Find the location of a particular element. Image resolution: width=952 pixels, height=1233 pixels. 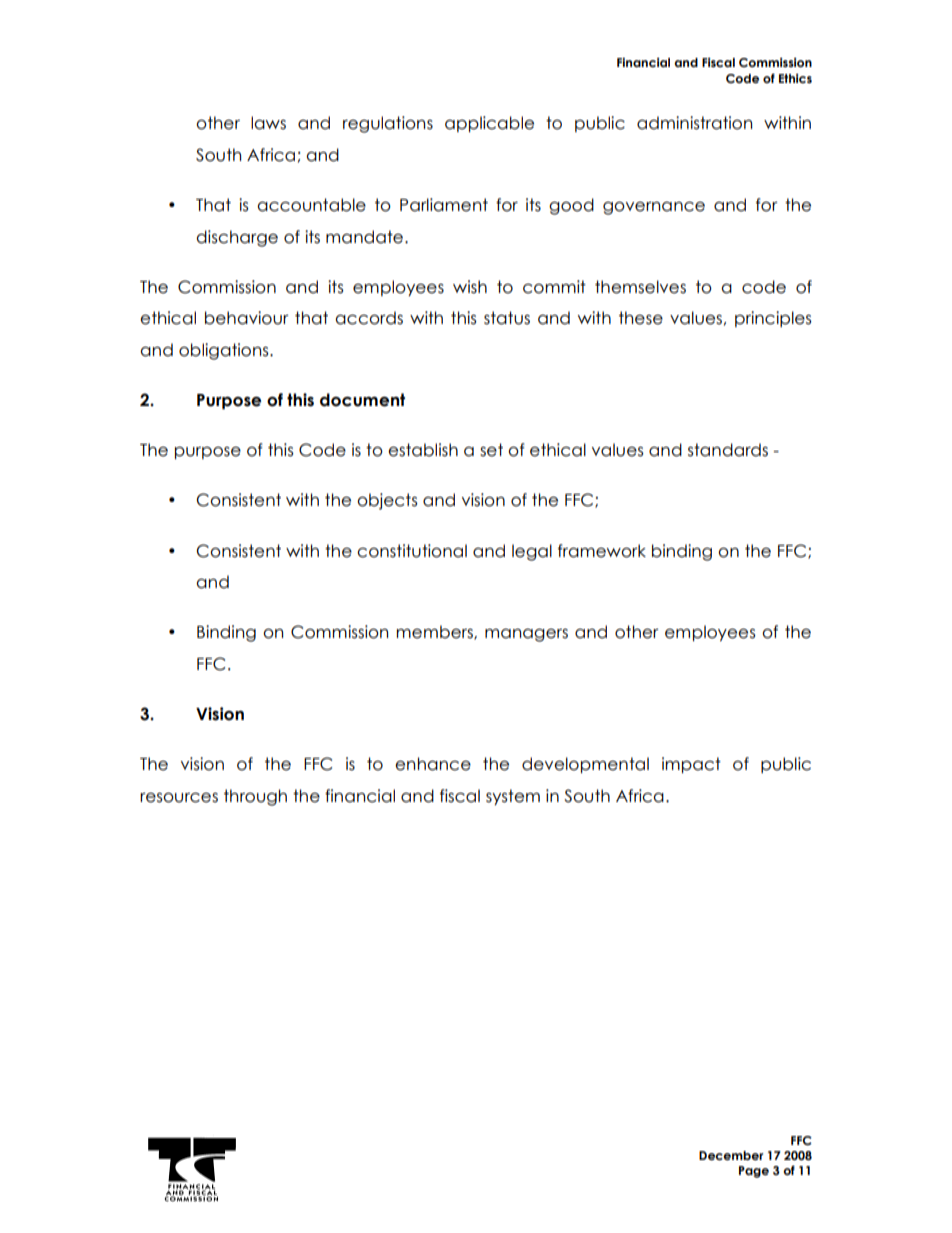

managers is located at coordinates (526, 635).
